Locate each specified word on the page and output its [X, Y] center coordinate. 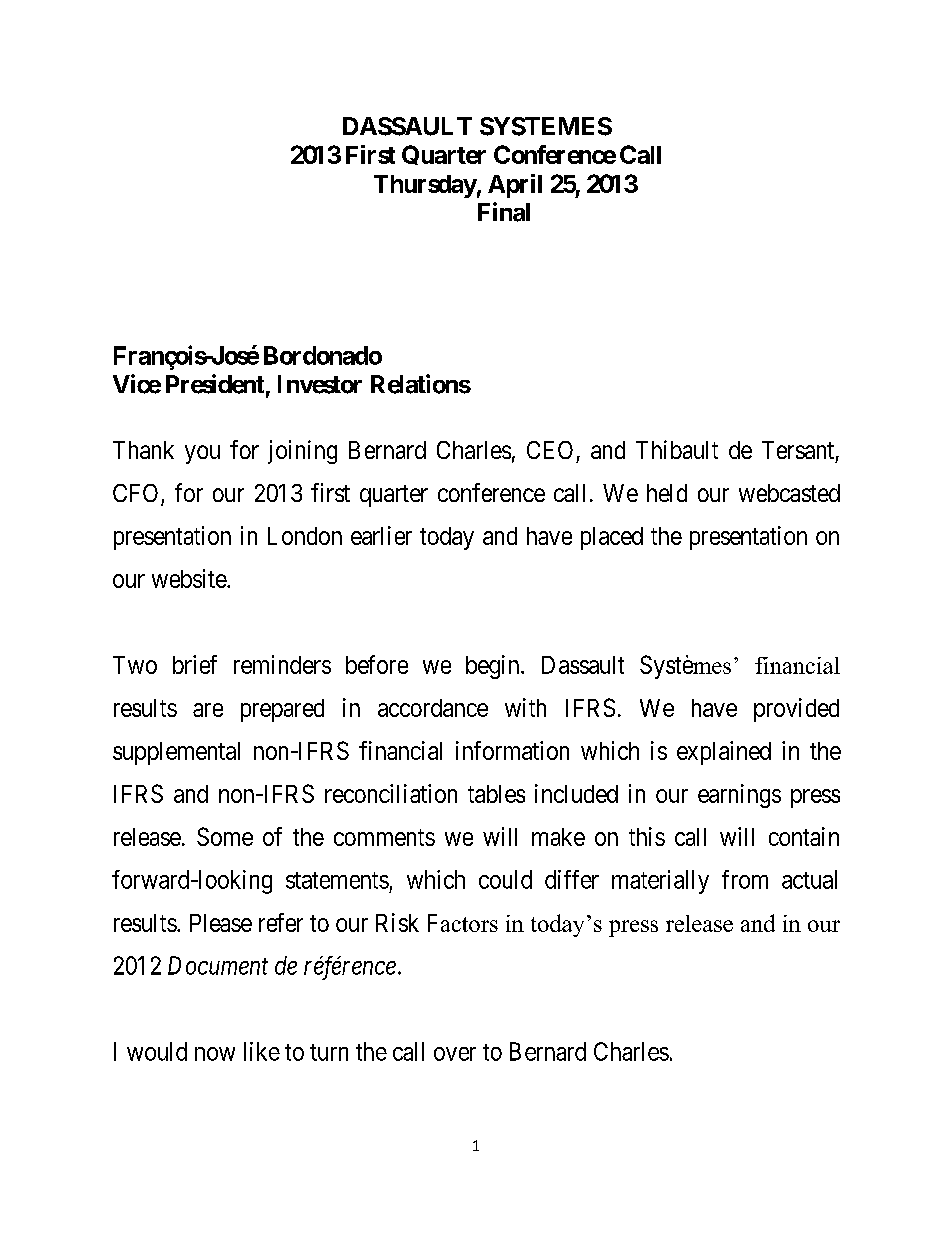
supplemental [176, 753]
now [215, 1054]
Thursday [425, 186]
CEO [550, 450]
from [745, 879]
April [515, 186]
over [455, 1054]
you [202, 454]
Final [504, 212]
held [667, 493]
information [512, 750]
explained [724, 753]
